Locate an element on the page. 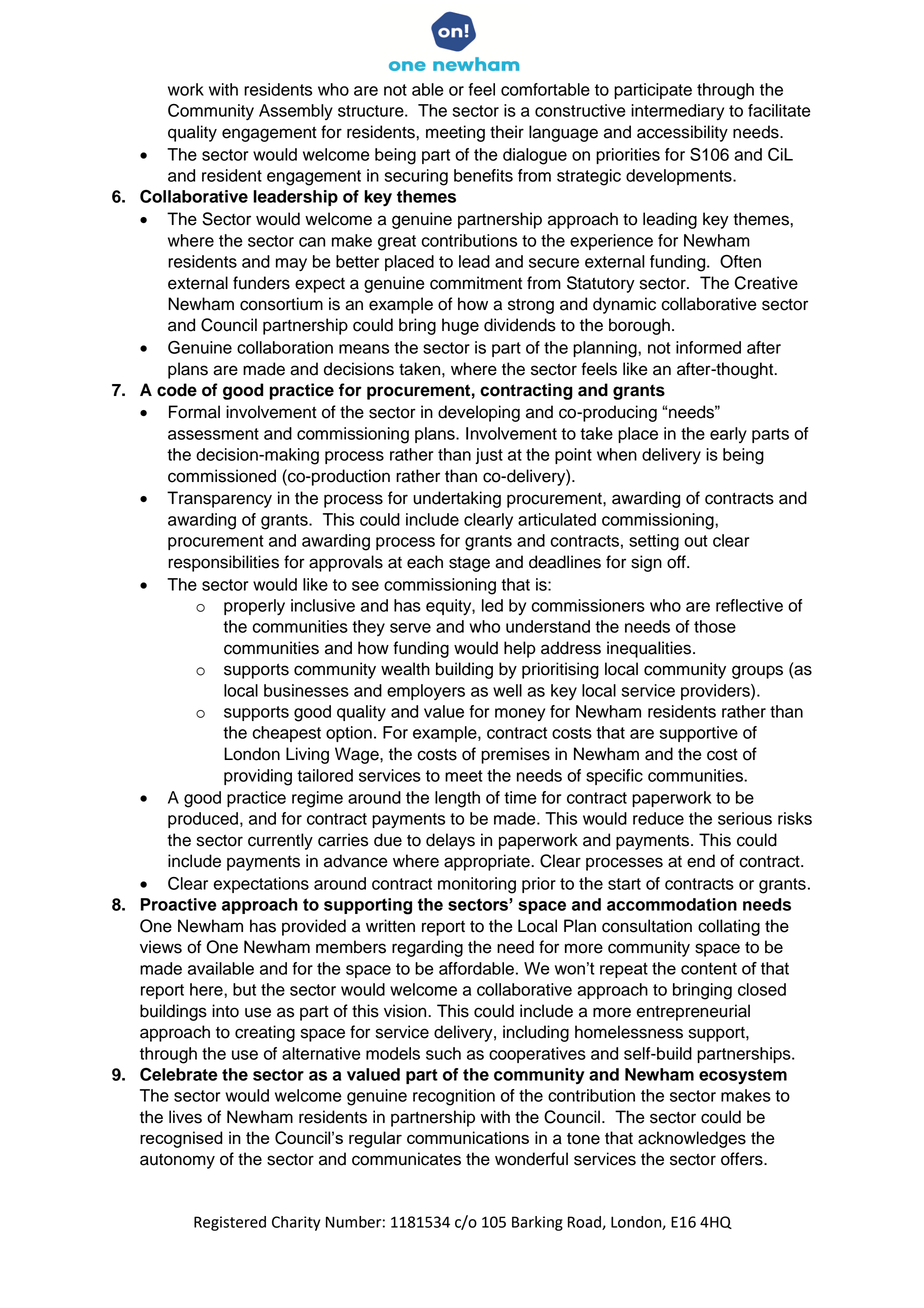 The image size is (924, 1308). out is located at coordinates (696, 541).
